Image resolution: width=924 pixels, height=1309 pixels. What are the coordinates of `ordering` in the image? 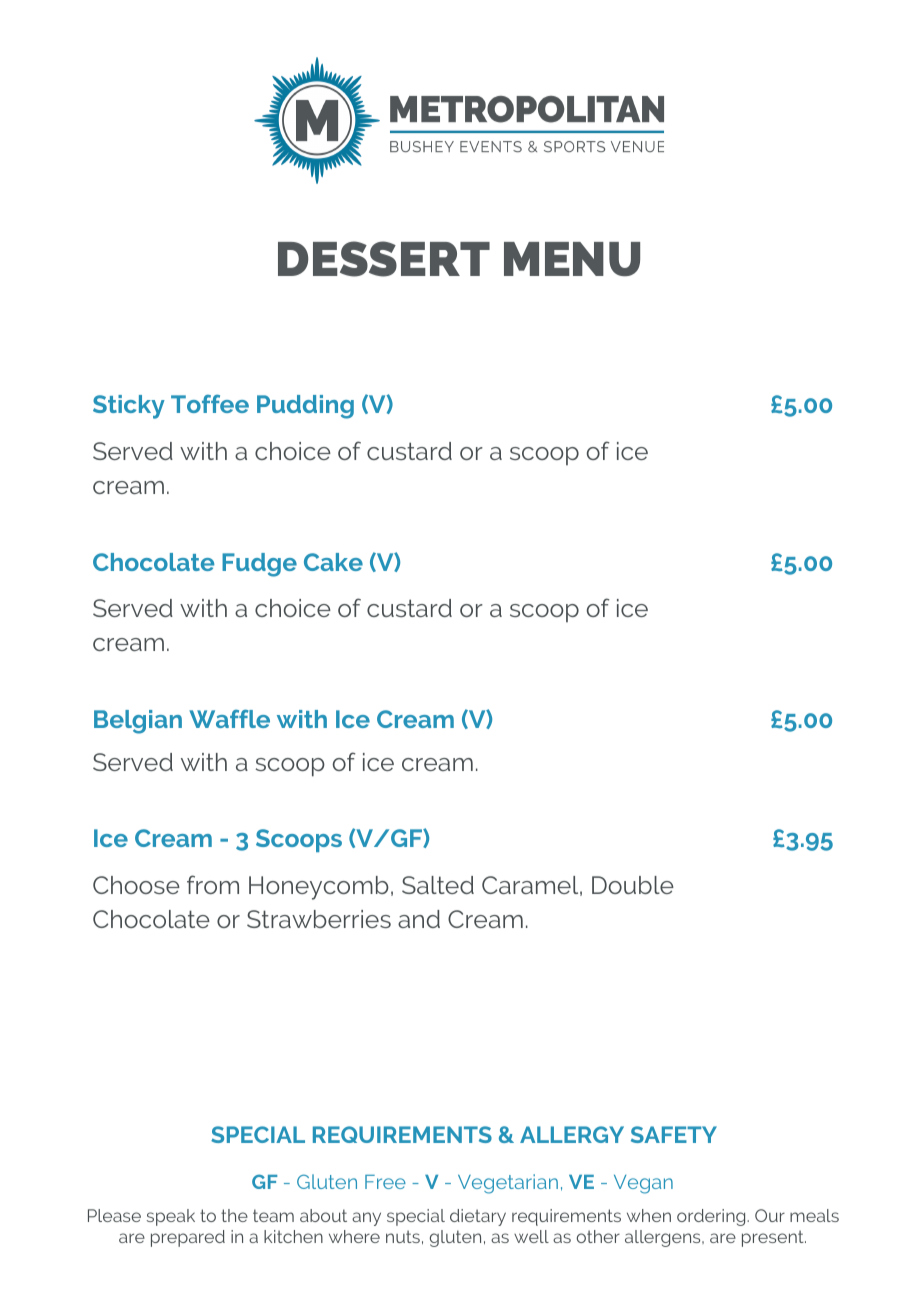 It's located at (712, 1217).
